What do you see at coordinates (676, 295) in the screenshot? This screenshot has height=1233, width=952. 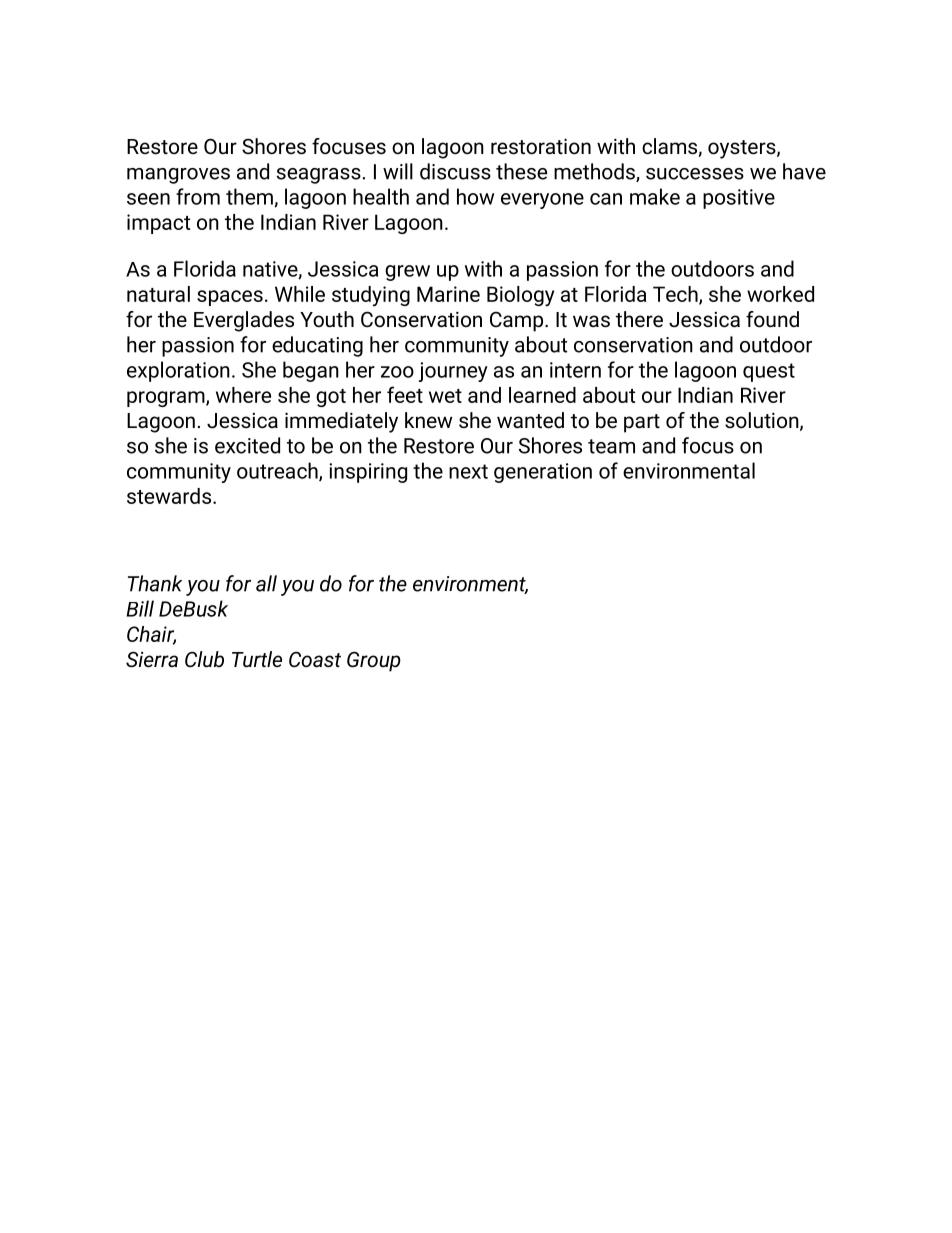 I see `Tech` at bounding box center [676, 295].
